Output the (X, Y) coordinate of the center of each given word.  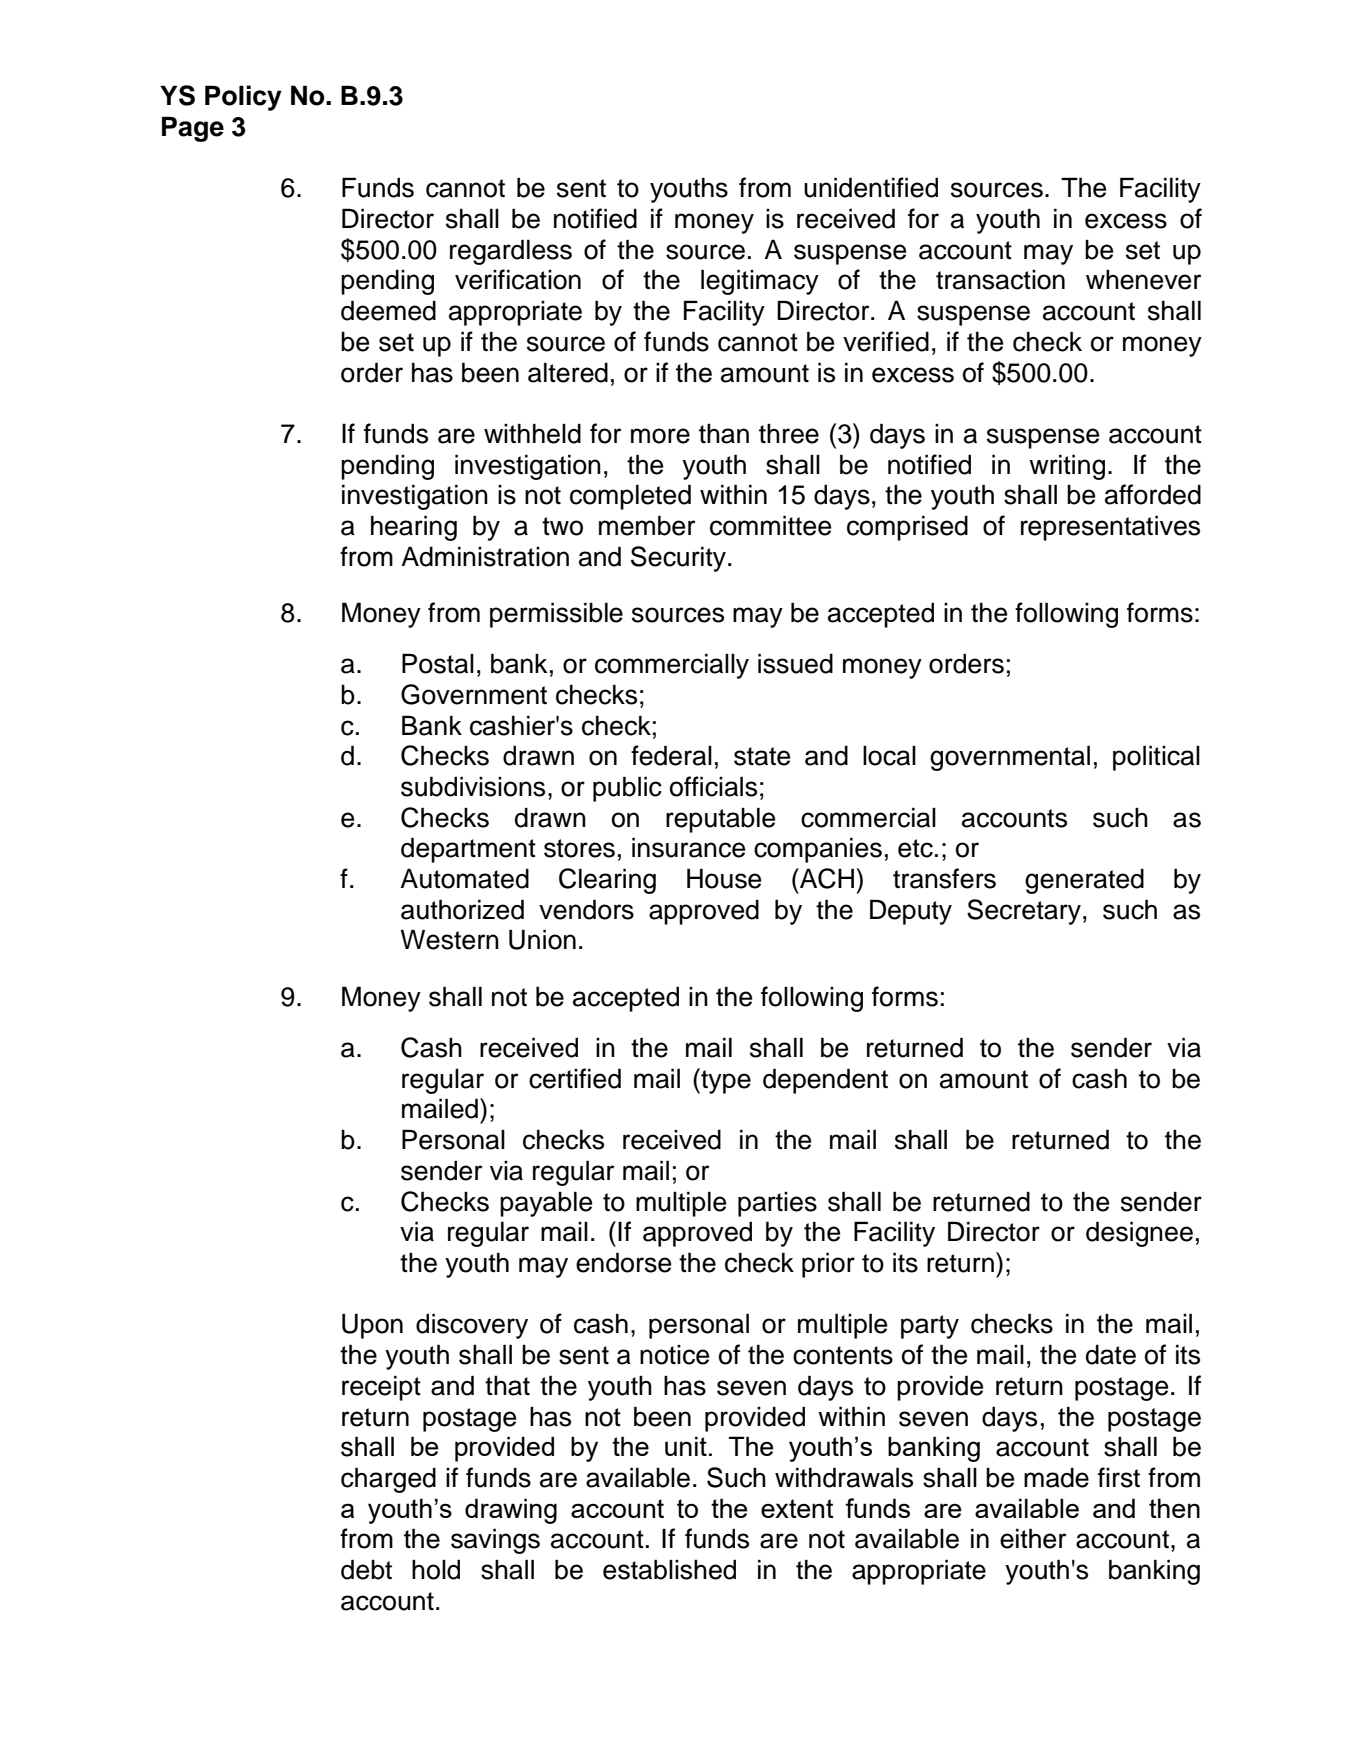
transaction (1000, 280)
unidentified (871, 187)
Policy (243, 98)
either (1033, 1538)
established (669, 1569)
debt (366, 1569)
